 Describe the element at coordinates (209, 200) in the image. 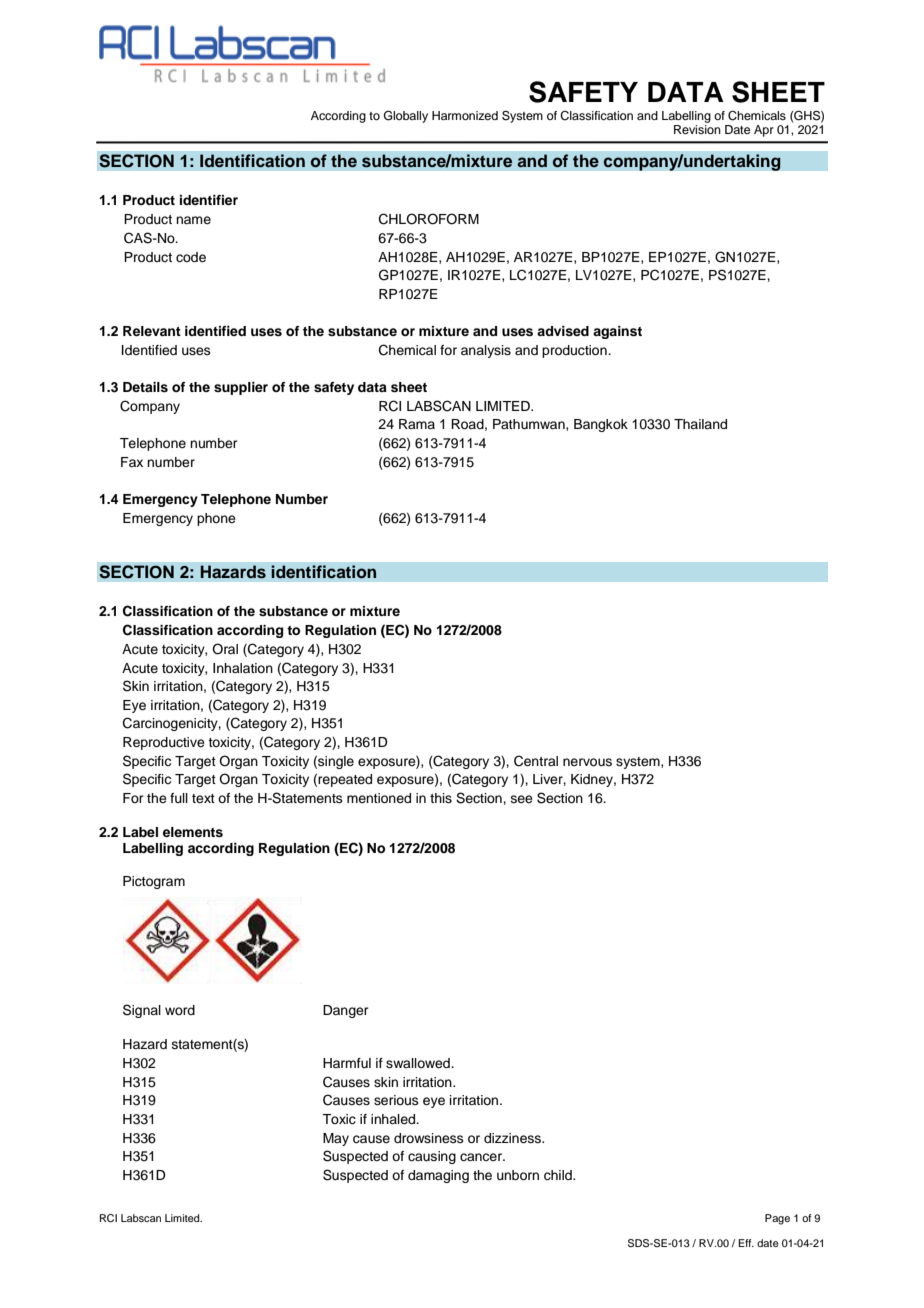

I see `identifier` at that location.
